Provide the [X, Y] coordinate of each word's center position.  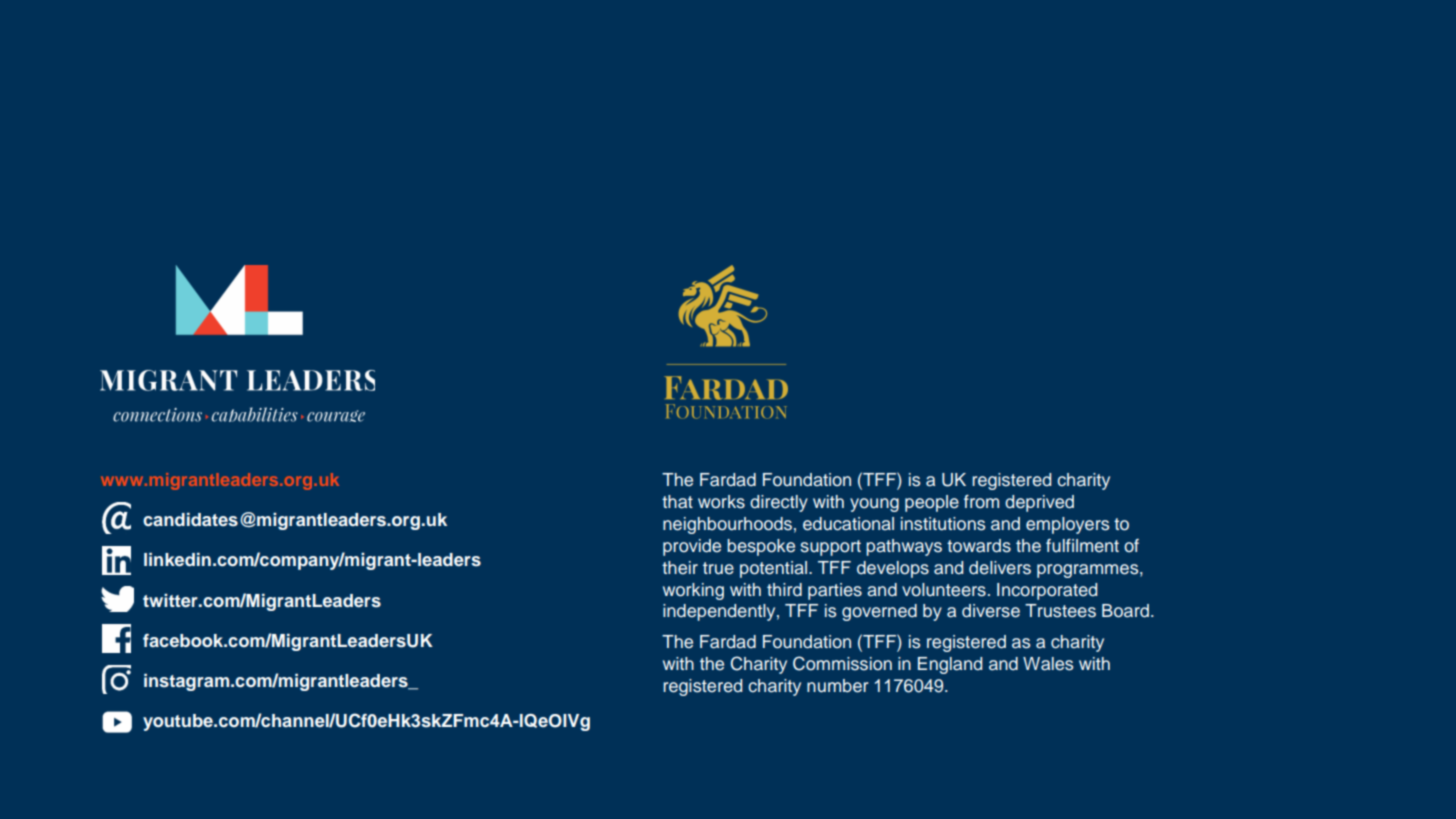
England [950, 665]
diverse [991, 611]
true [718, 568]
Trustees [1060, 611]
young [874, 505]
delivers [1000, 568]
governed [879, 612]
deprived [1039, 503]
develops [893, 569]
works [721, 502]
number [837, 686]
